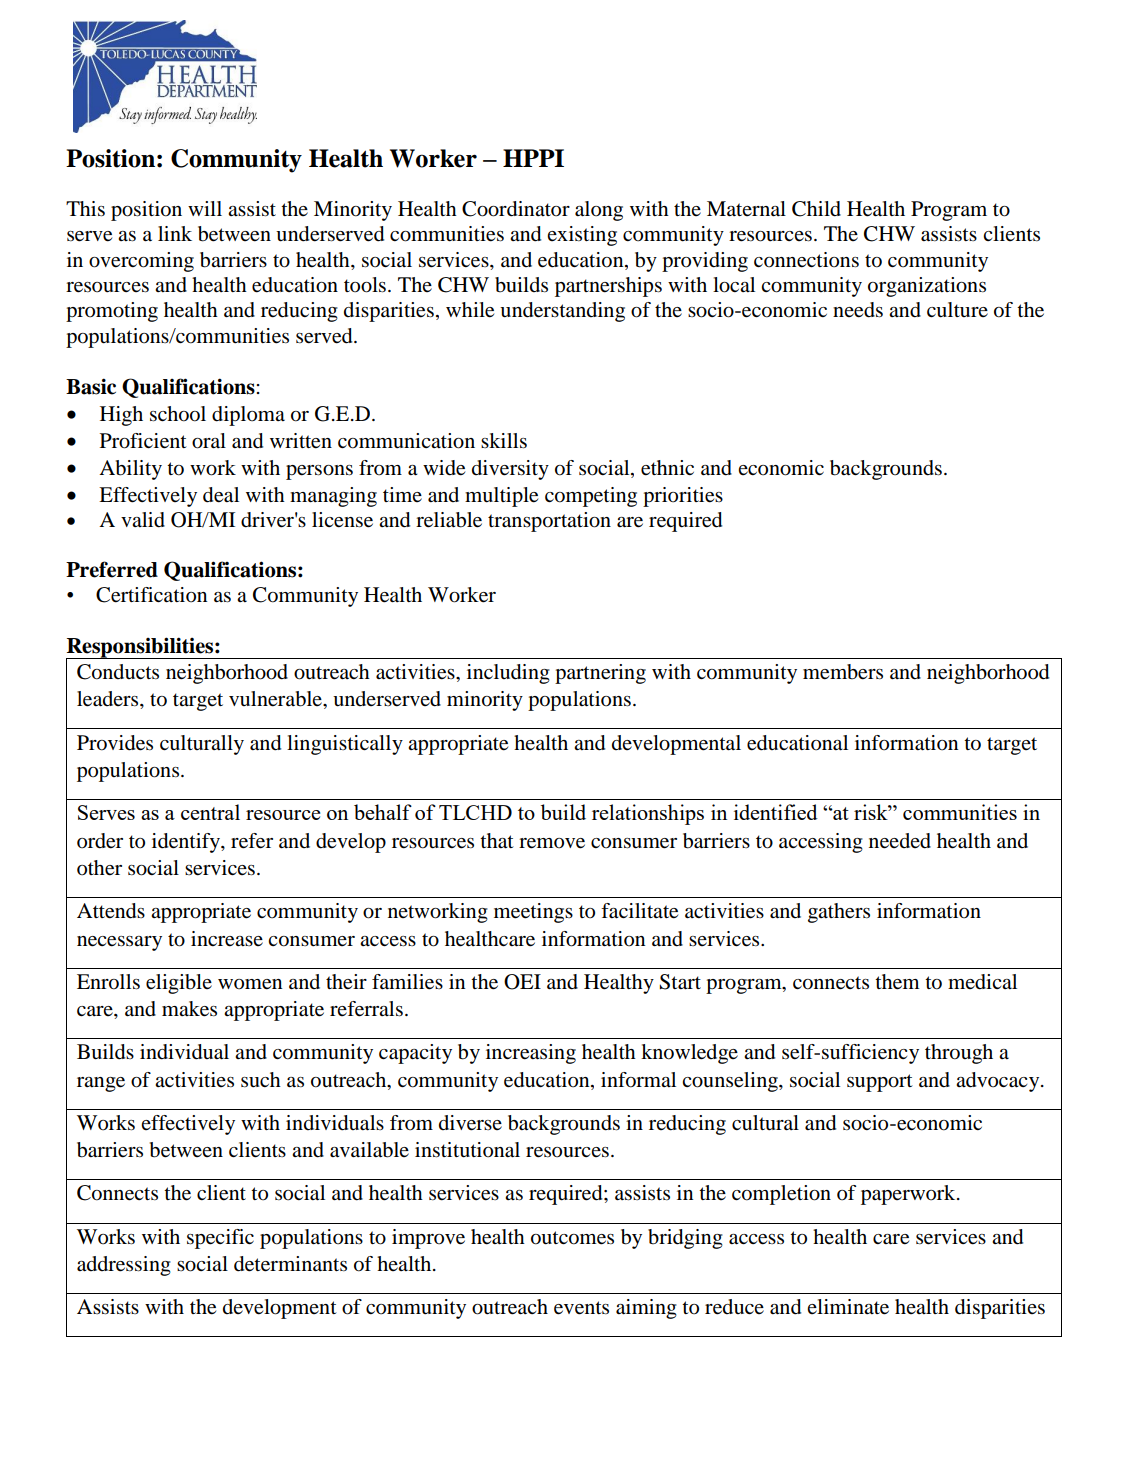 This screenshot has height=1460, width=1128. What do you see at coordinates (927, 287) in the screenshot?
I see `organizations` at bounding box center [927, 287].
